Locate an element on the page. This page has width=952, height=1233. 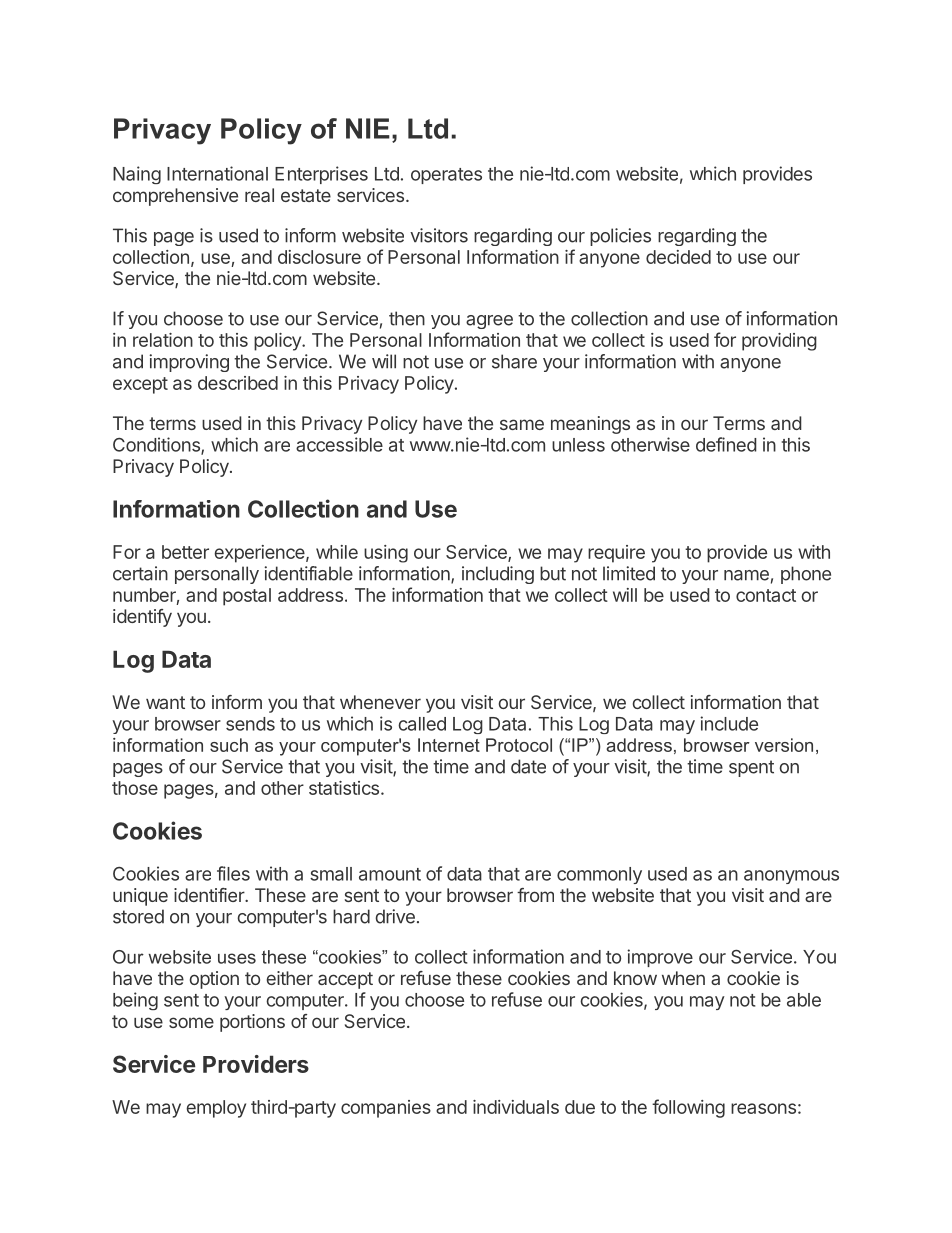
operates is located at coordinates (446, 176).
